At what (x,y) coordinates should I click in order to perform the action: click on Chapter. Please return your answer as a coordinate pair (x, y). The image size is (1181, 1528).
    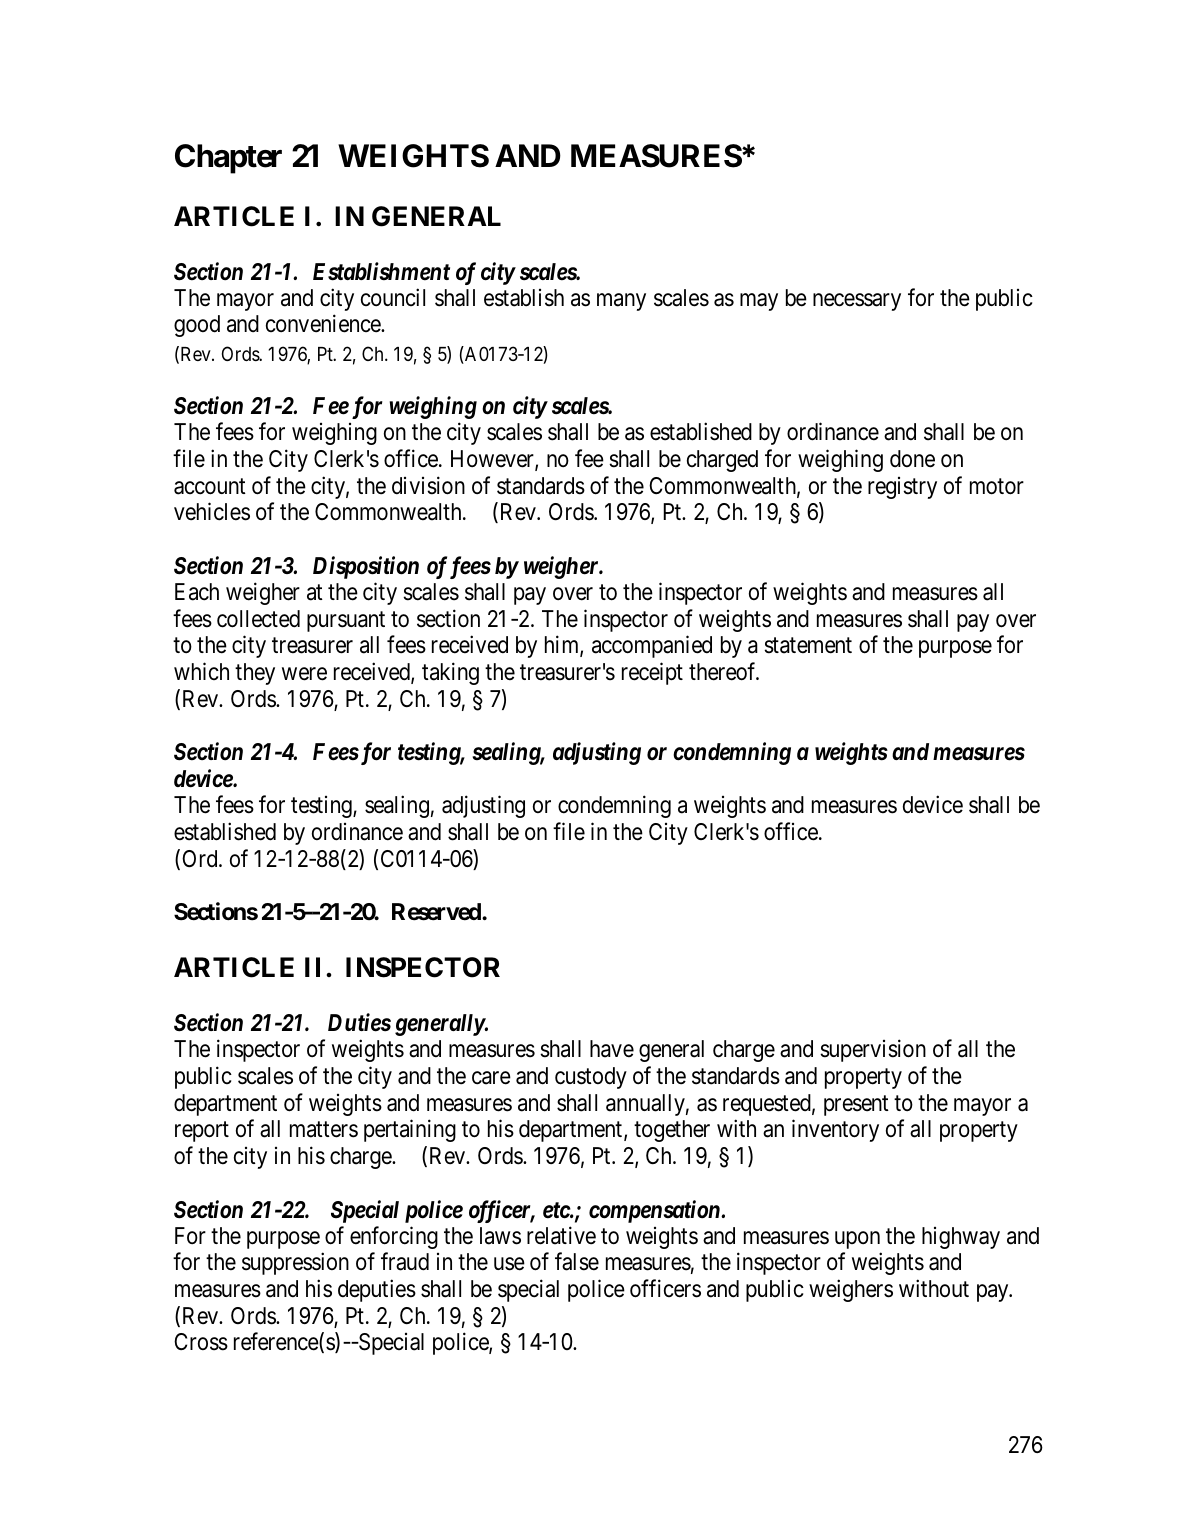
    Looking at the image, I should click on (228, 159).
